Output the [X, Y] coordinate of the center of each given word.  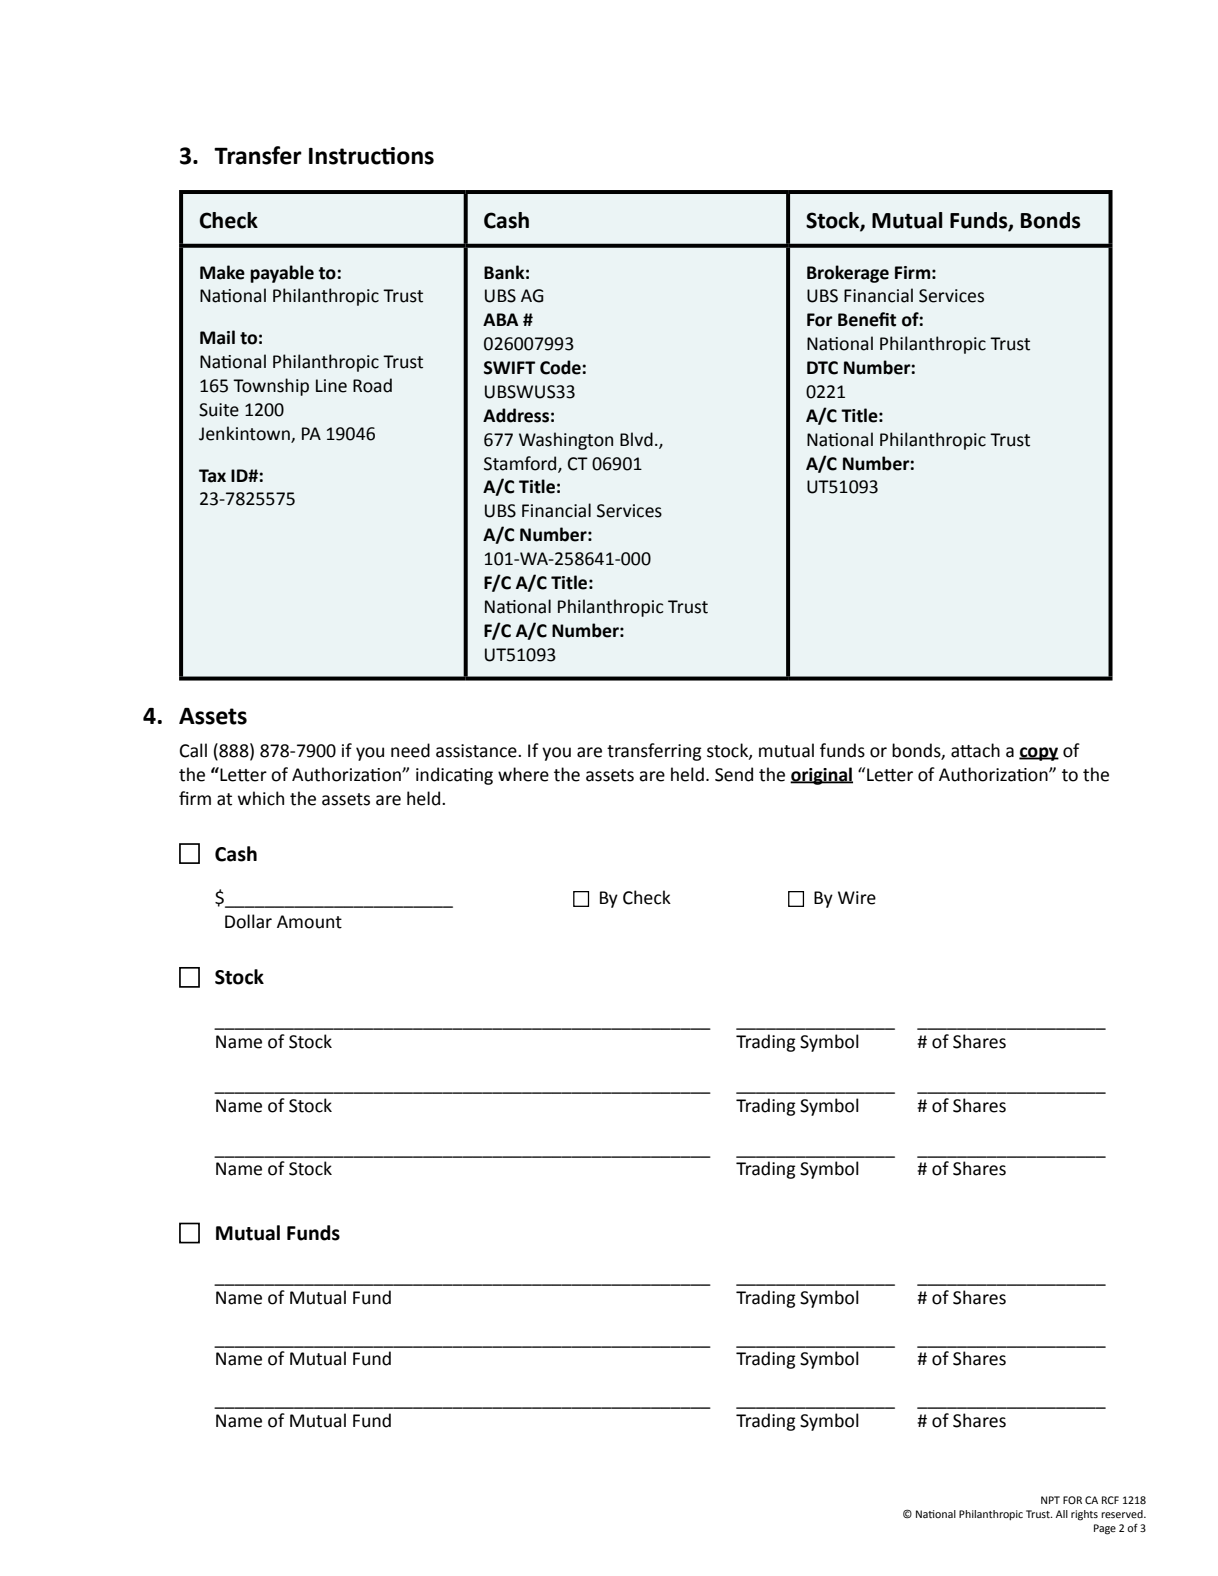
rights [1084, 1515]
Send [734, 774]
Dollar [248, 921]
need [410, 750]
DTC [822, 368]
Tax [212, 476]
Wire [857, 898]
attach [975, 750]
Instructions [371, 156]
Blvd [636, 439]
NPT [1050, 1500]
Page [1105, 1529]
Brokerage [848, 274]
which [261, 798]
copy [1039, 754]
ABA [500, 319]
